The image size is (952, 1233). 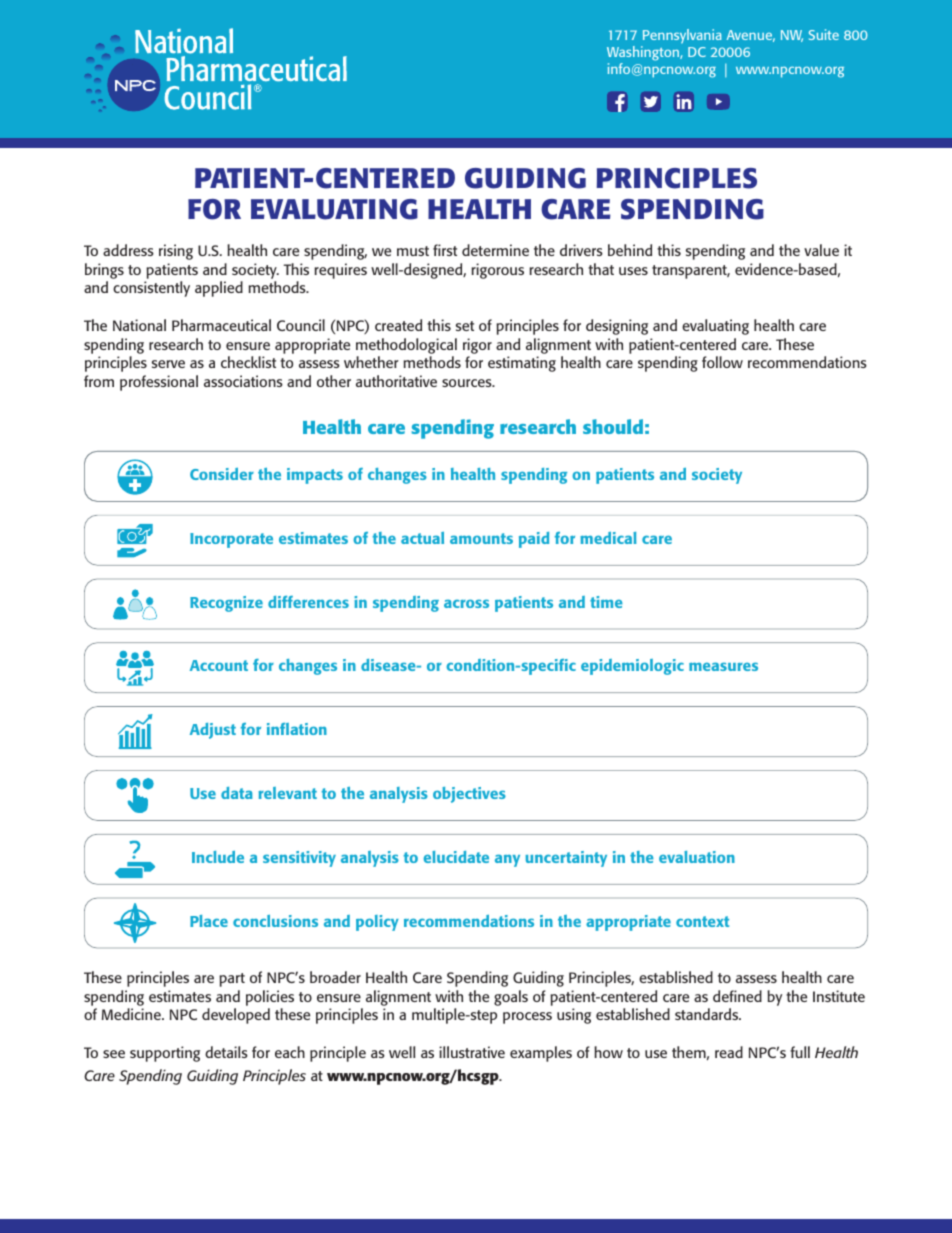 I want to click on amounts, so click(x=481, y=538).
